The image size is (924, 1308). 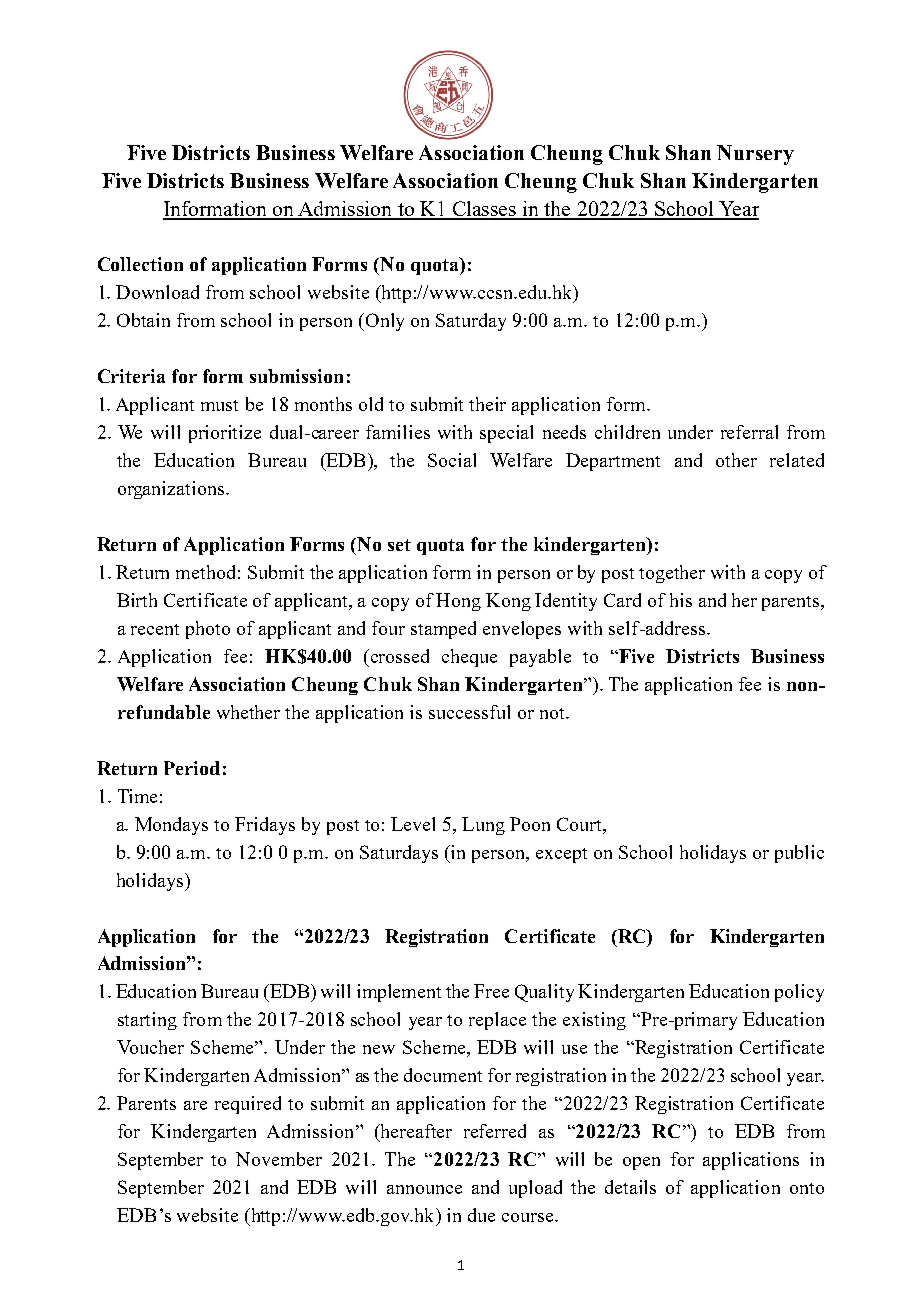 I want to click on November, so click(x=279, y=1159).
